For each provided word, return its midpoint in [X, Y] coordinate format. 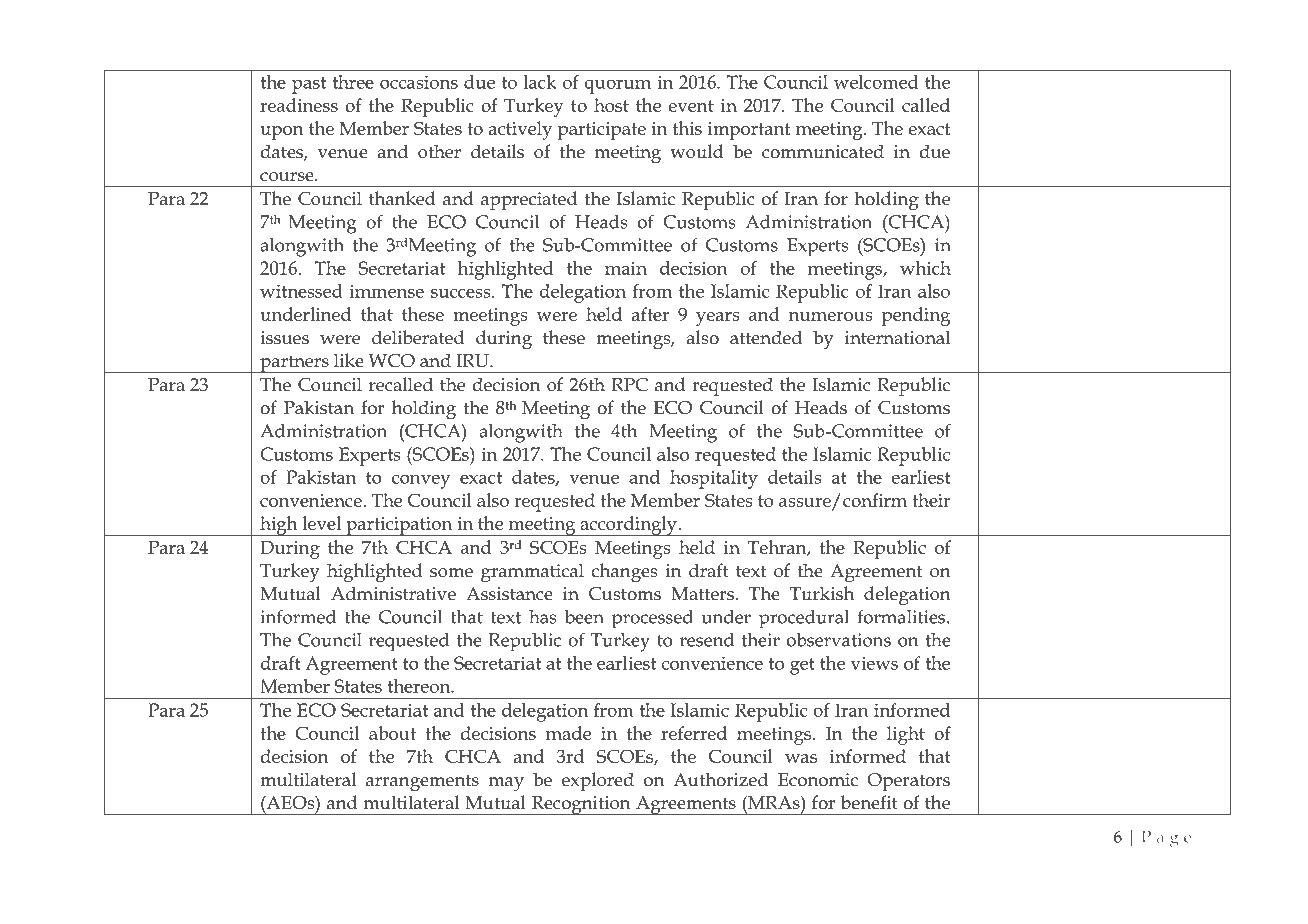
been [584, 617]
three [353, 82]
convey [421, 482]
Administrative [393, 593]
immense [387, 291]
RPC [630, 385]
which [925, 268]
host [611, 105]
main [626, 268]
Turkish [822, 593]
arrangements [422, 783]
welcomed [876, 82]
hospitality [714, 479]
